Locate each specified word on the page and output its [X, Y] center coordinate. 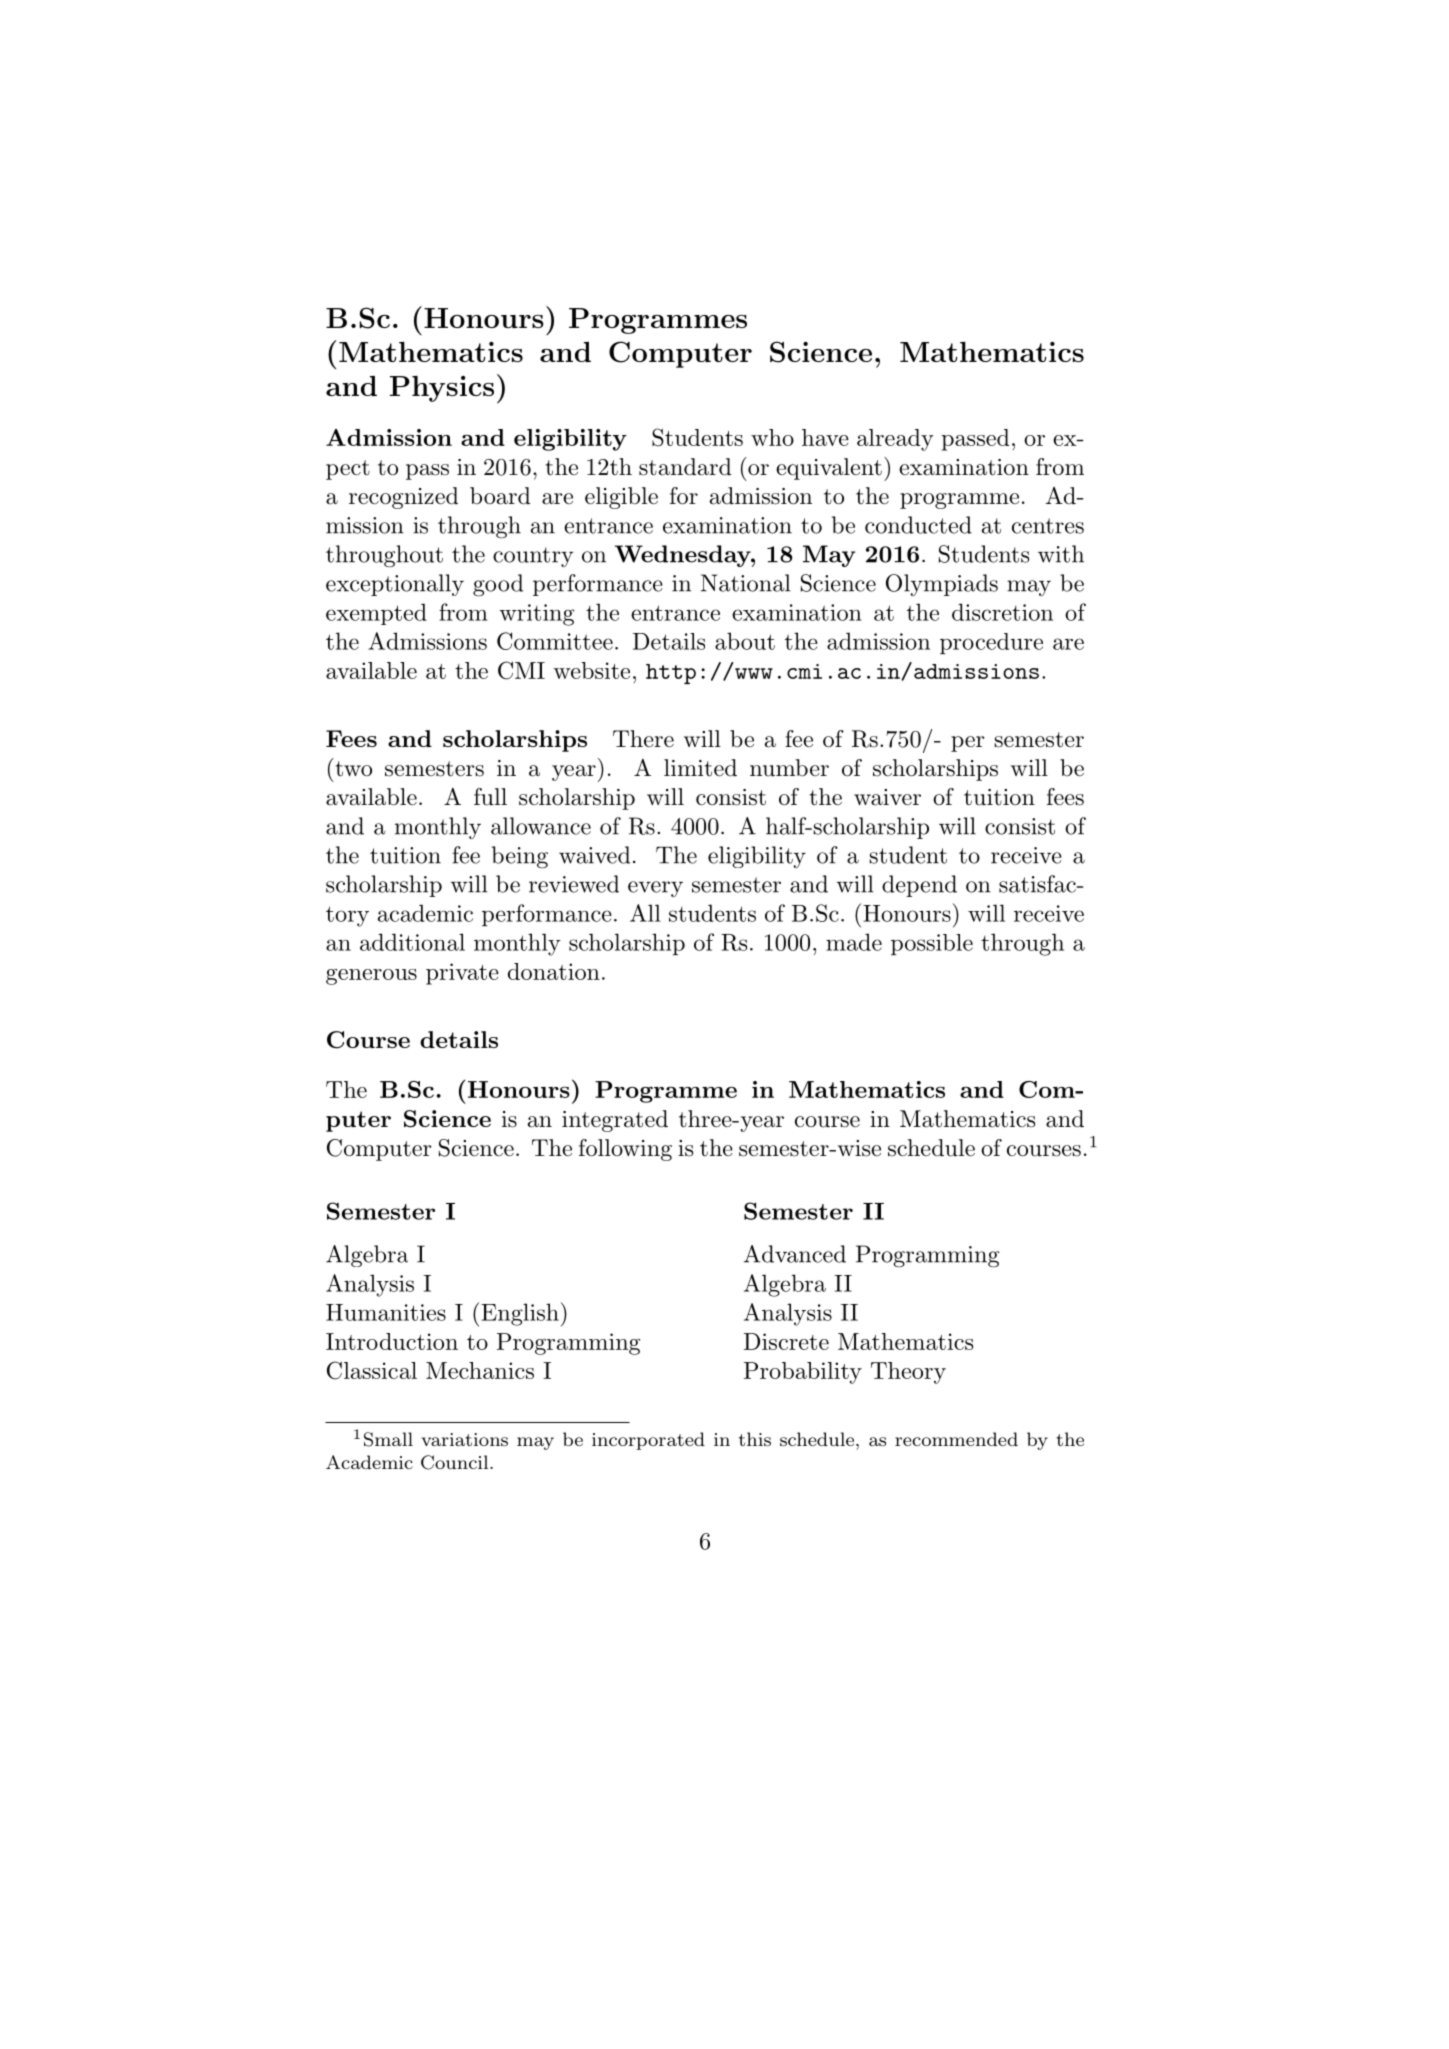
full [490, 797]
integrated [615, 1121]
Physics [442, 389]
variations [464, 1439]
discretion [1002, 612]
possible [932, 944]
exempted [376, 614]
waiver [887, 797]
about [745, 641]
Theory [908, 1373]
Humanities [386, 1312]
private [462, 974]
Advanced [795, 1254]
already [895, 440]
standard [685, 467]
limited [700, 768]
